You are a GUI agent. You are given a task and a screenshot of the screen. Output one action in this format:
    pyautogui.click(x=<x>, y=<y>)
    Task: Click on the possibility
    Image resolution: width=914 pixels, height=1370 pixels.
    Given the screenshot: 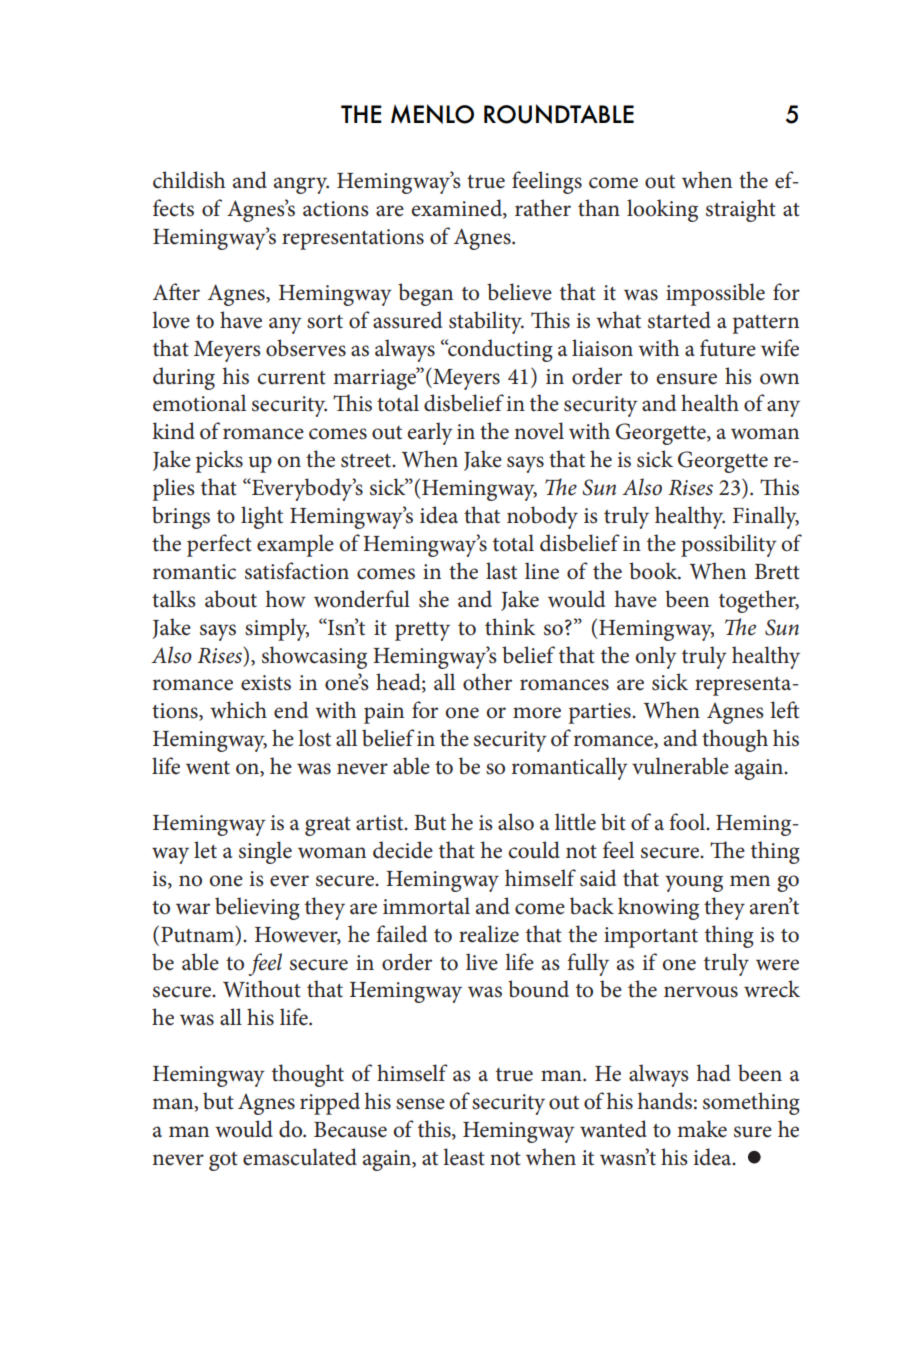 What is the action you would take?
    pyautogui.click(x=729, y=545)
